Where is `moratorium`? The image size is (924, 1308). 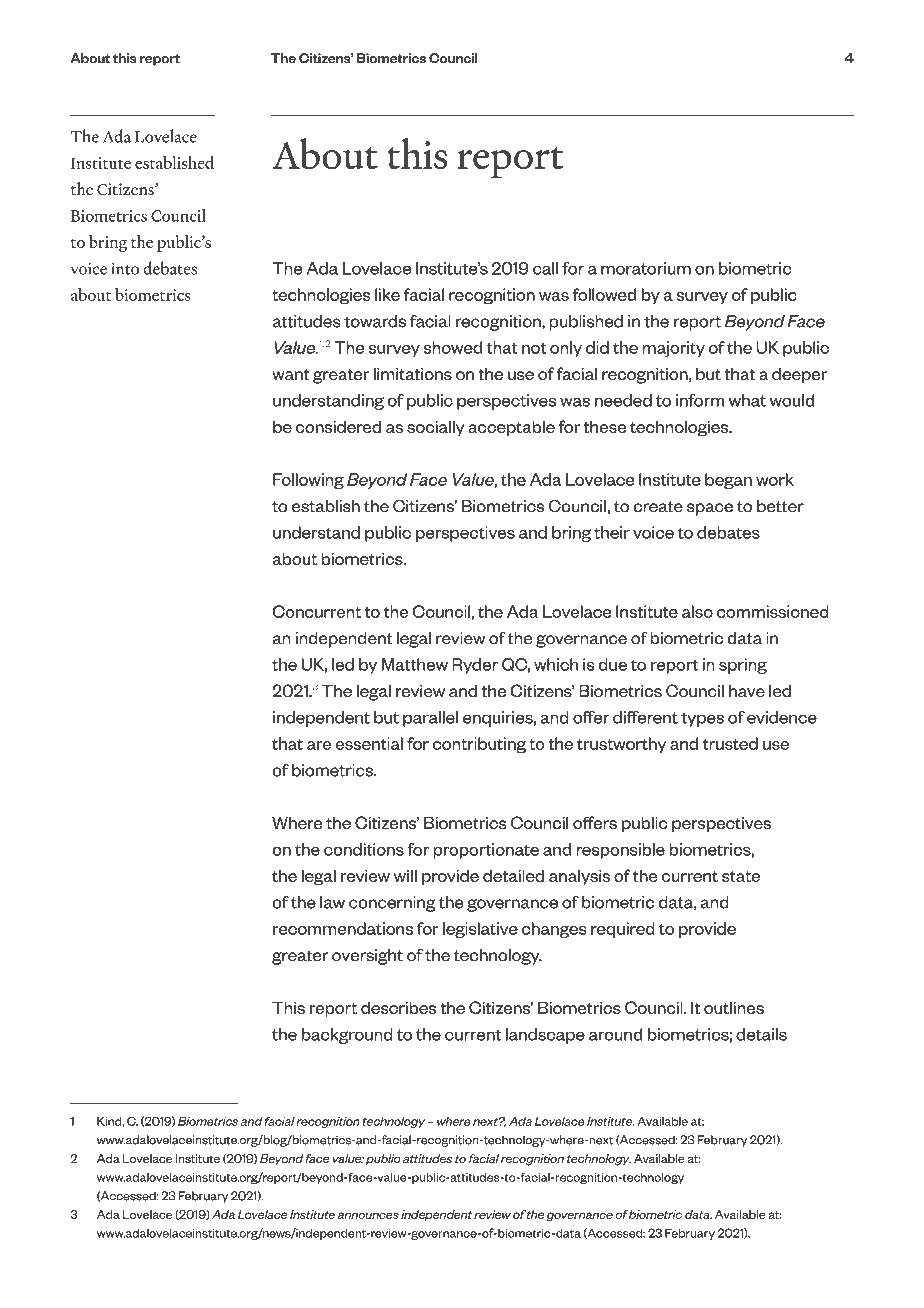 moratorium is located at coordinates (646, 268).
